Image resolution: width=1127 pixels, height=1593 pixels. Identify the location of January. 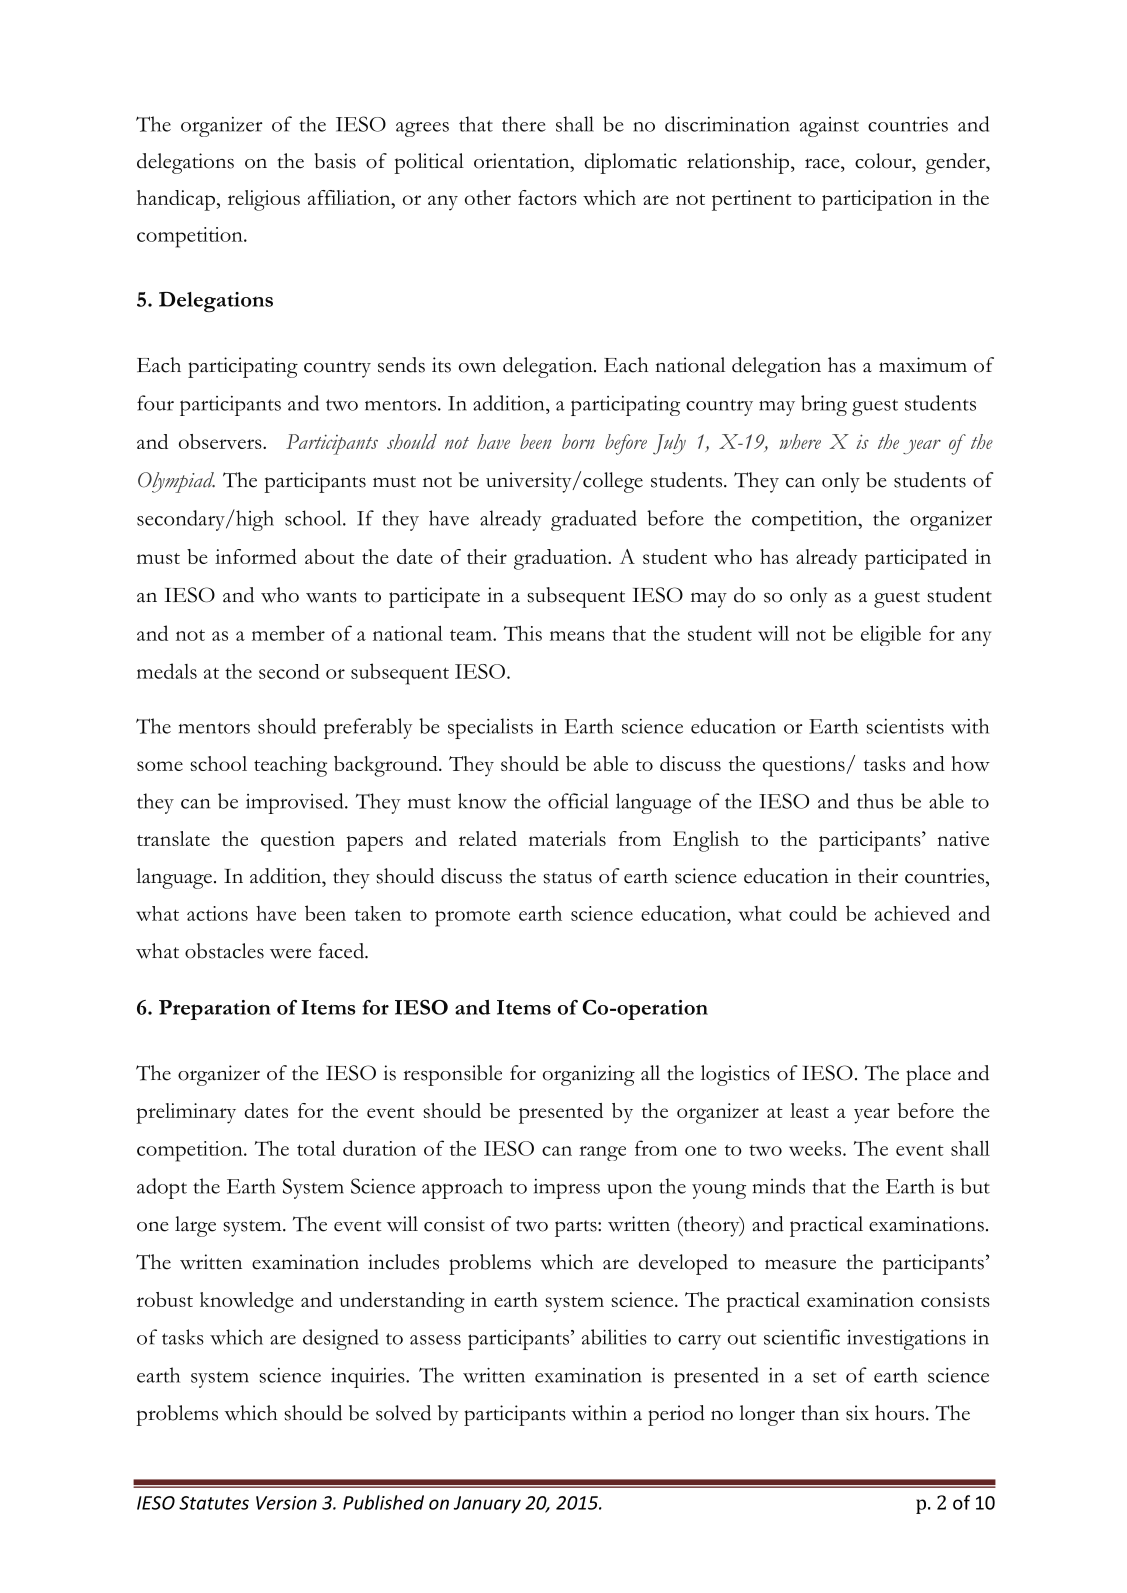
(487, 1505).
